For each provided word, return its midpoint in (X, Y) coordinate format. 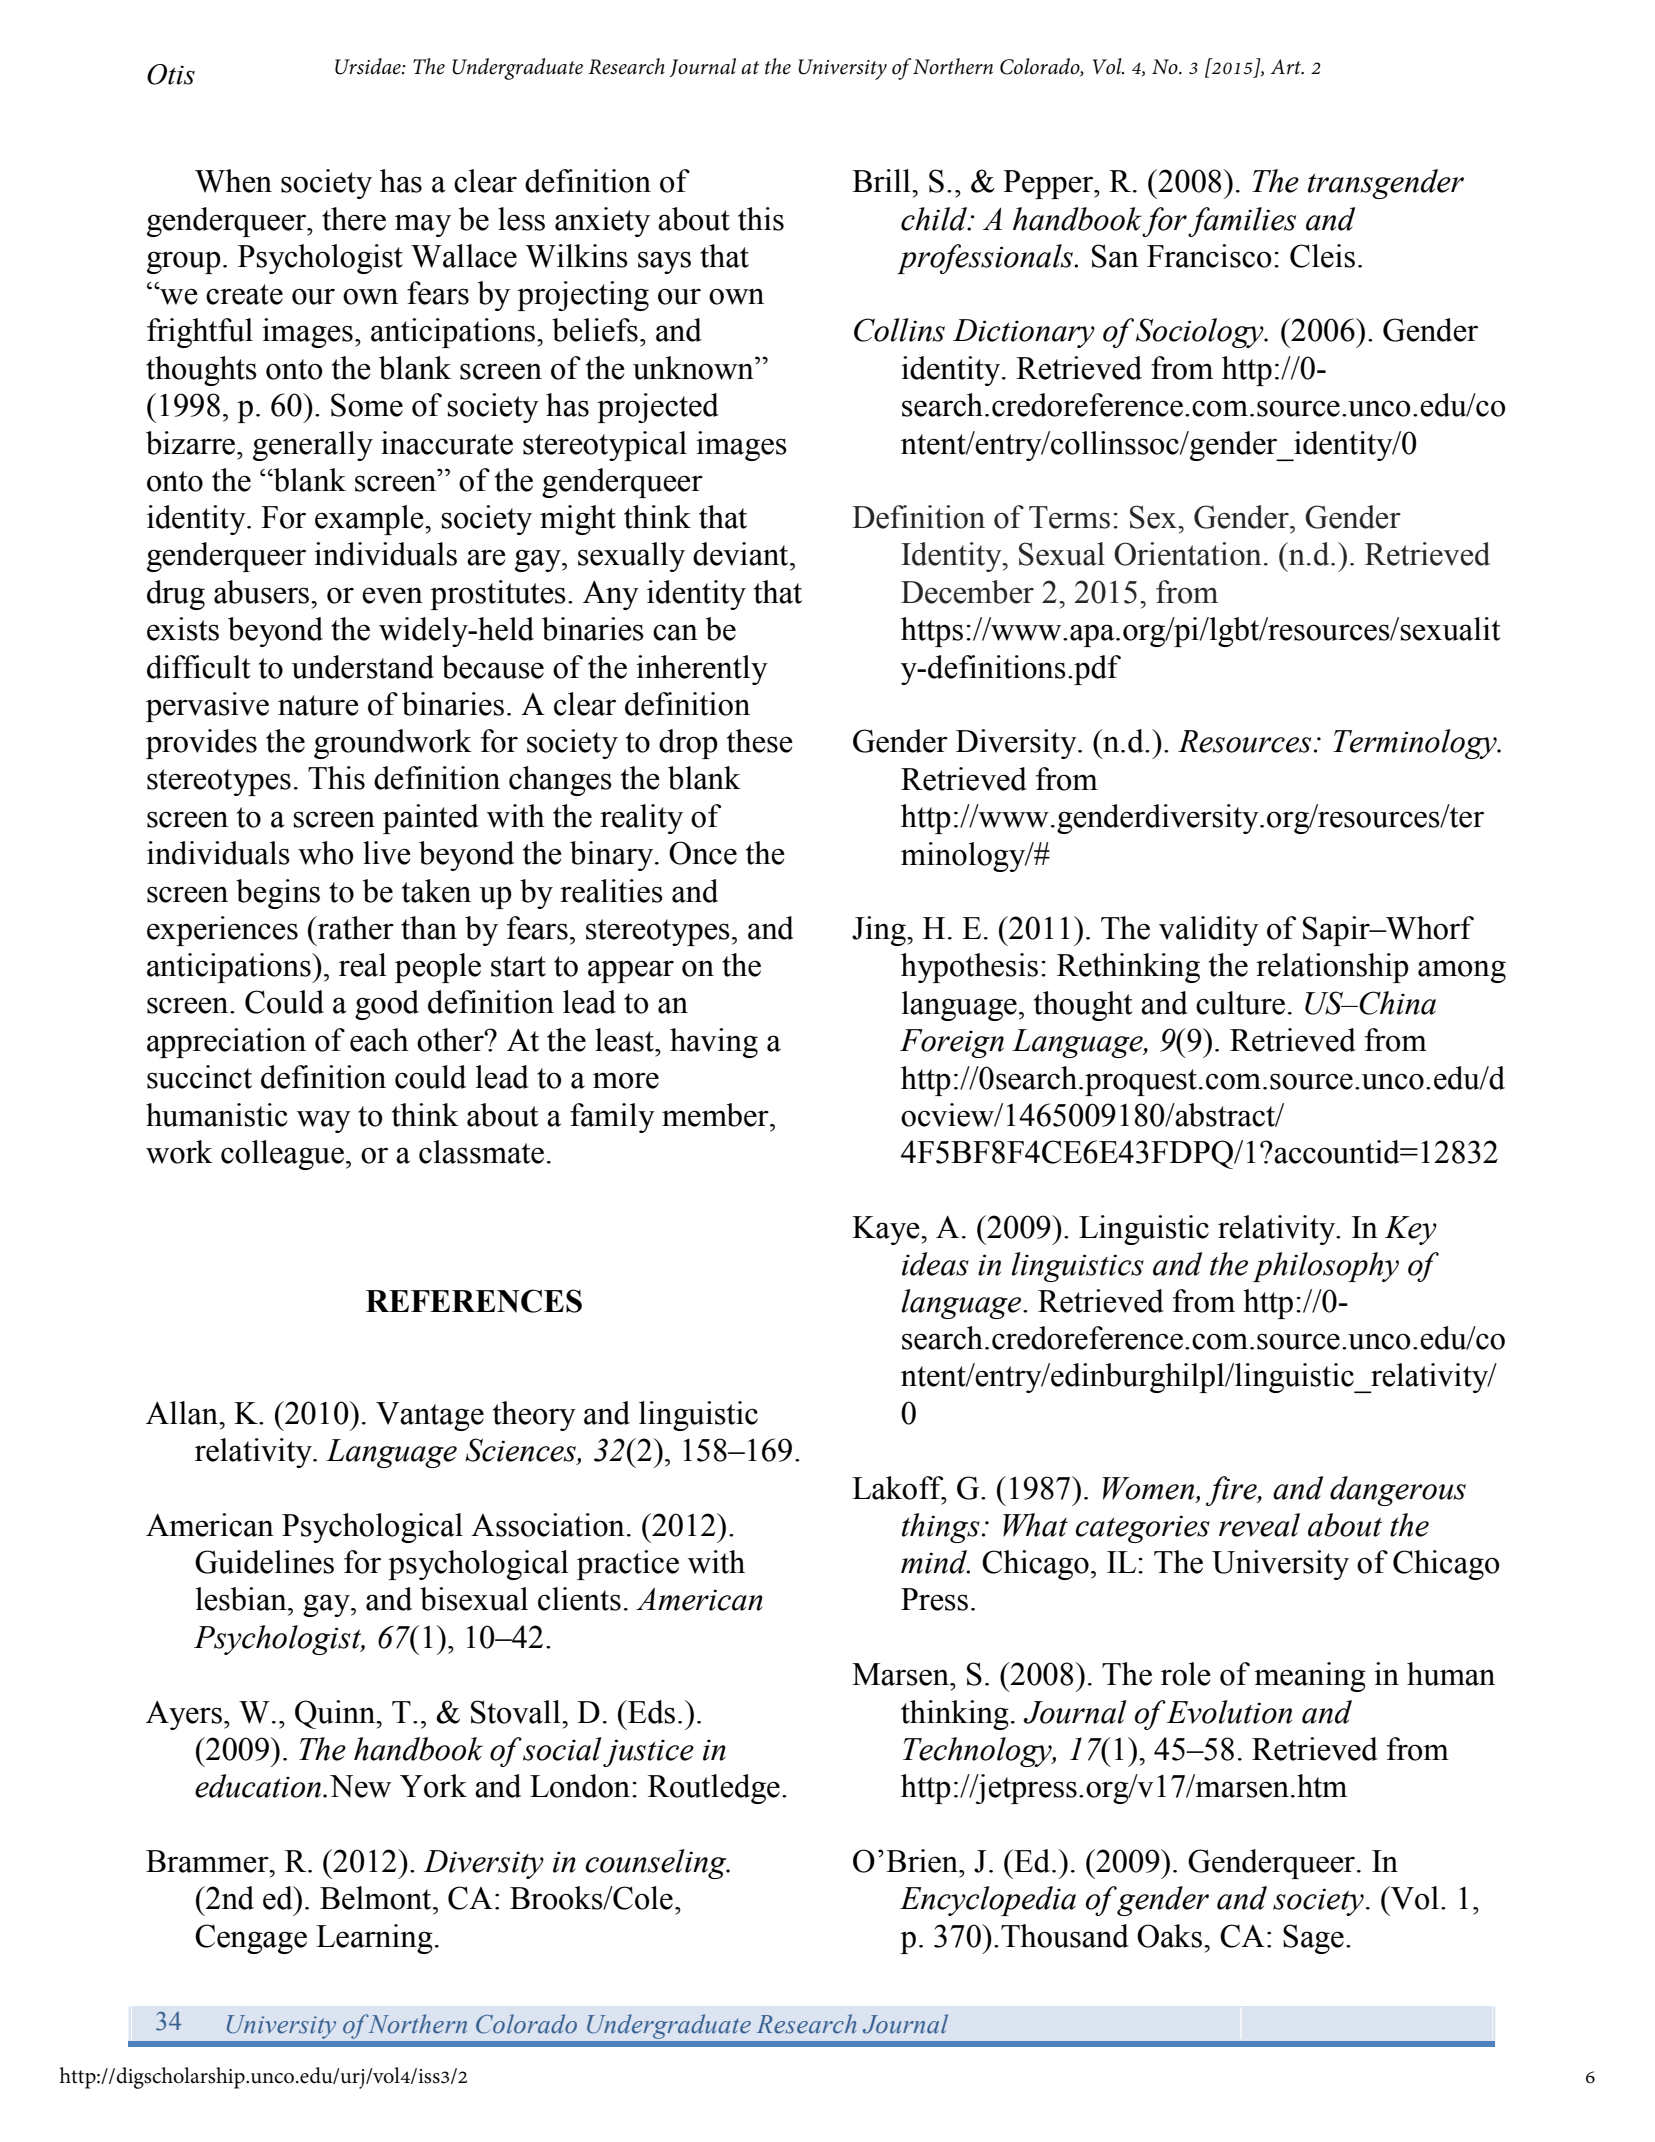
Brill (882, 180)
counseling (657, 1864)
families (1242, 222)
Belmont (377, 1898)
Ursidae (369, 66)
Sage (1313, 1939)
